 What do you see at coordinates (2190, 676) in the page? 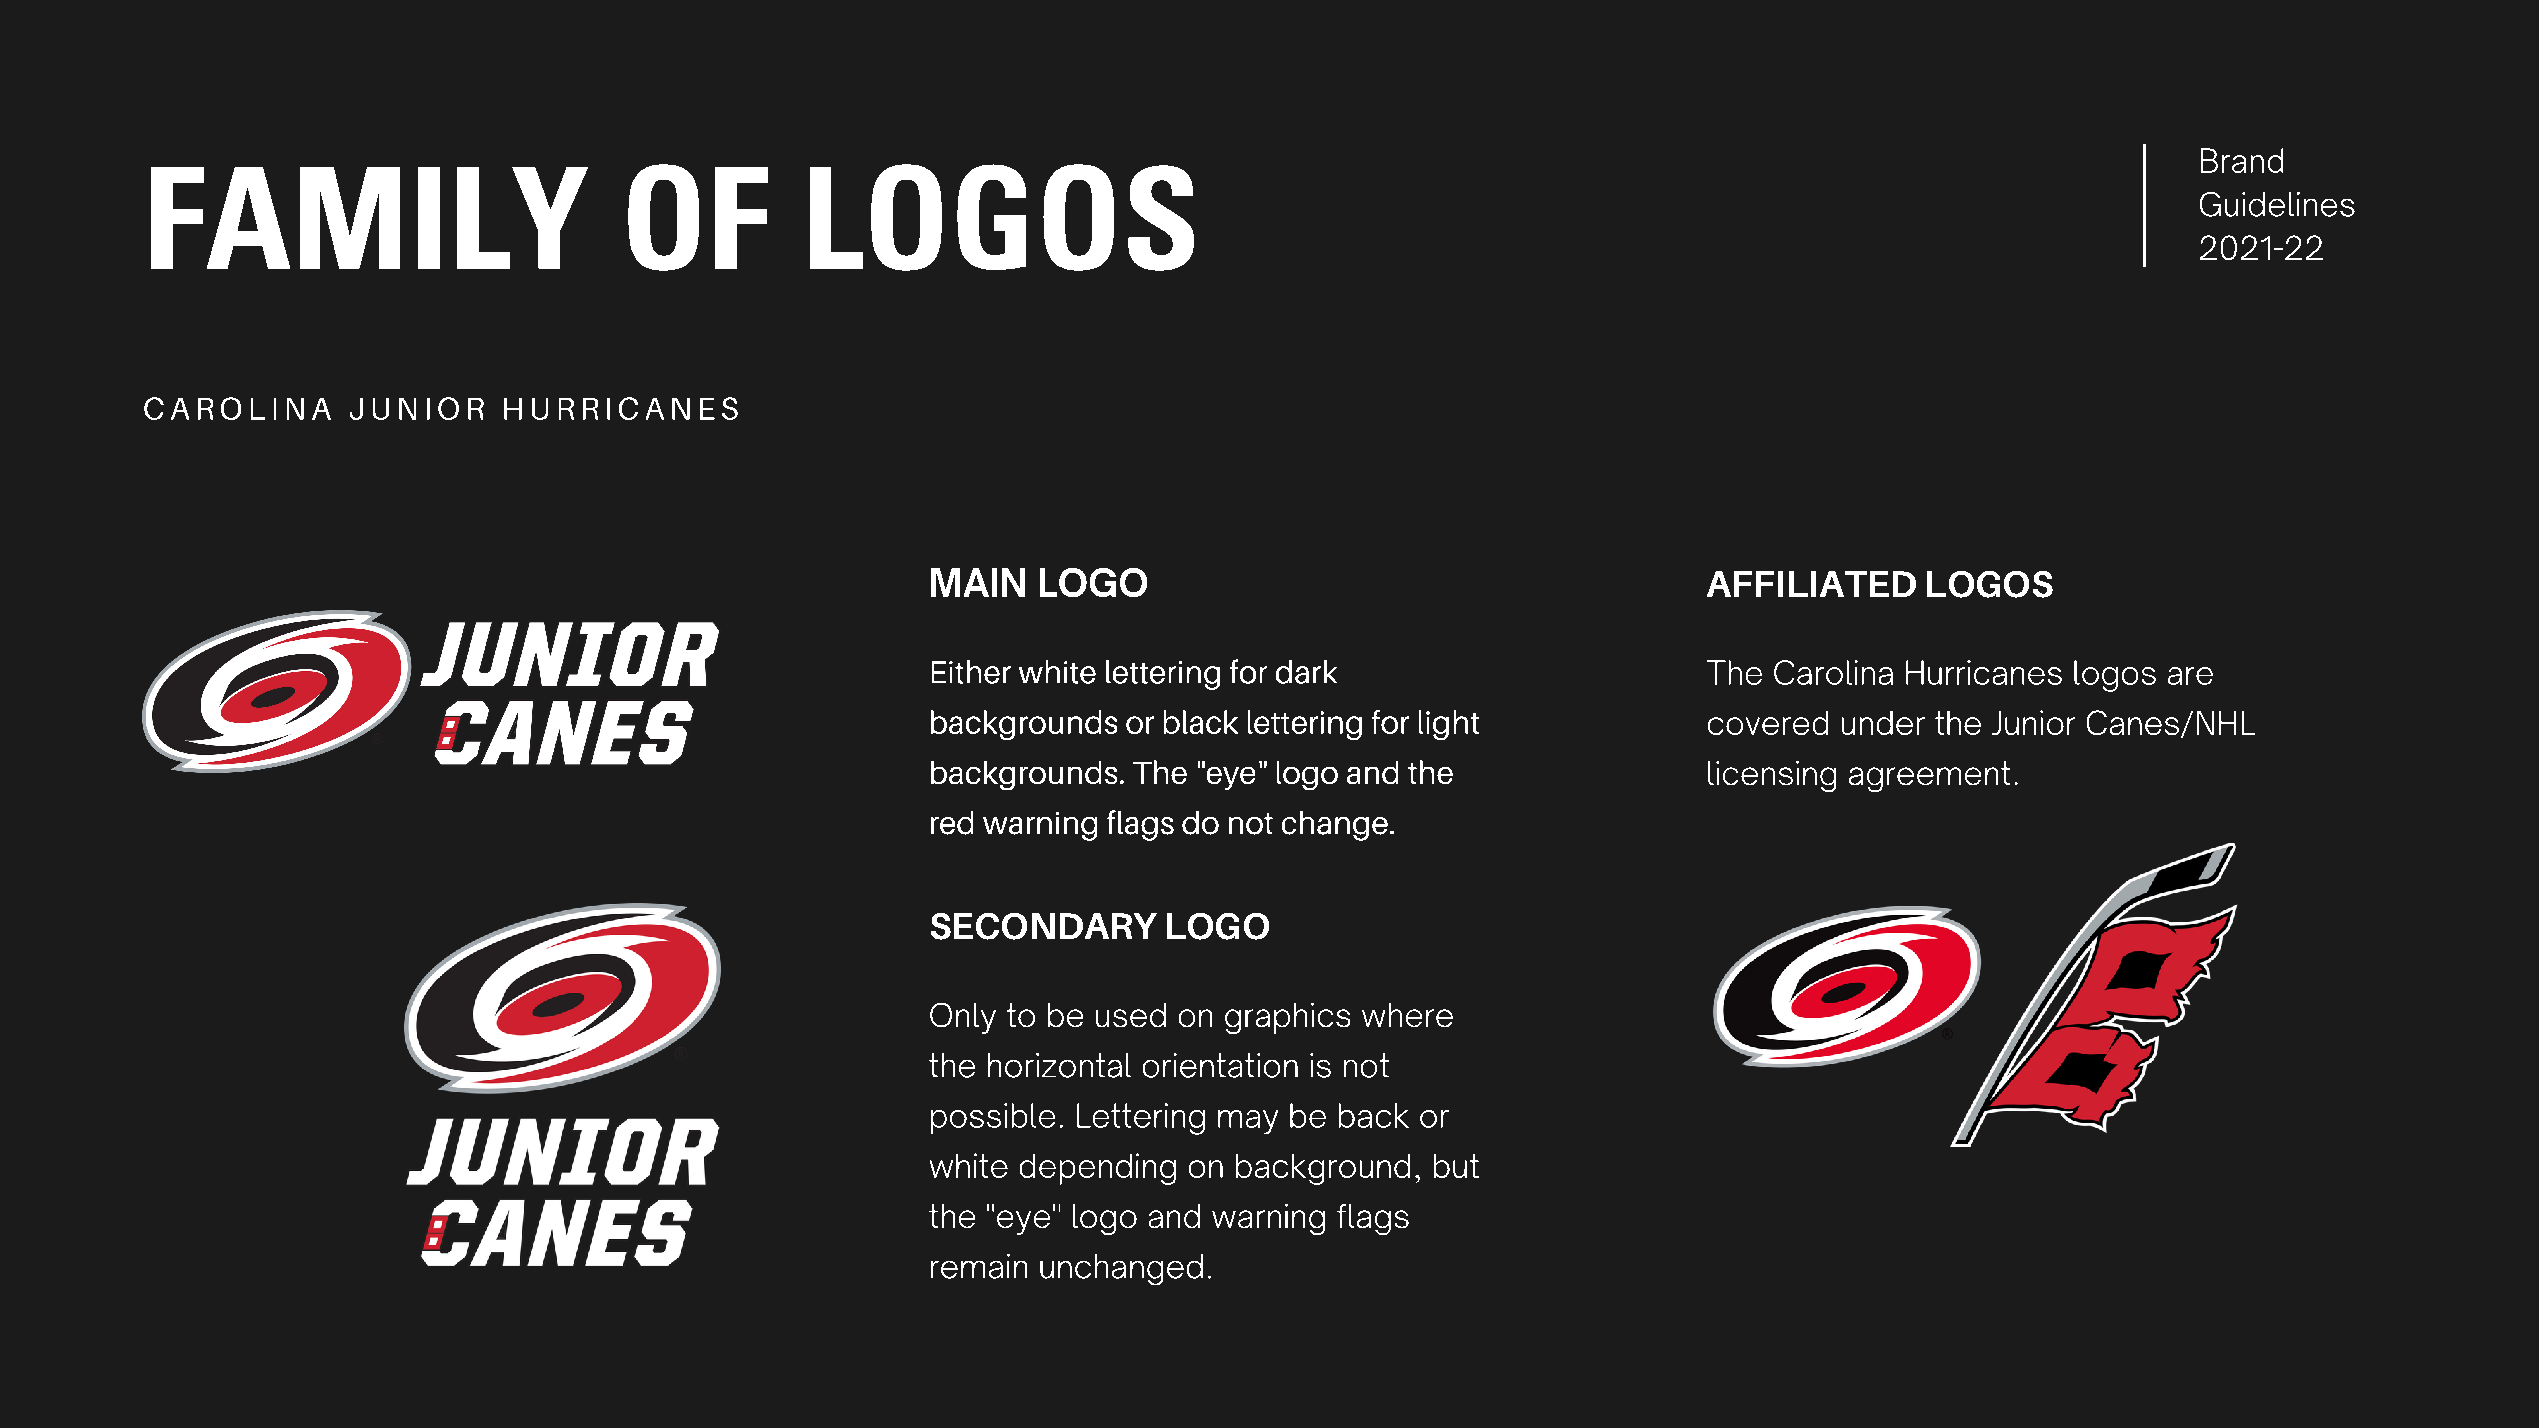
I see `are` at bounding box center [2190, 676].
